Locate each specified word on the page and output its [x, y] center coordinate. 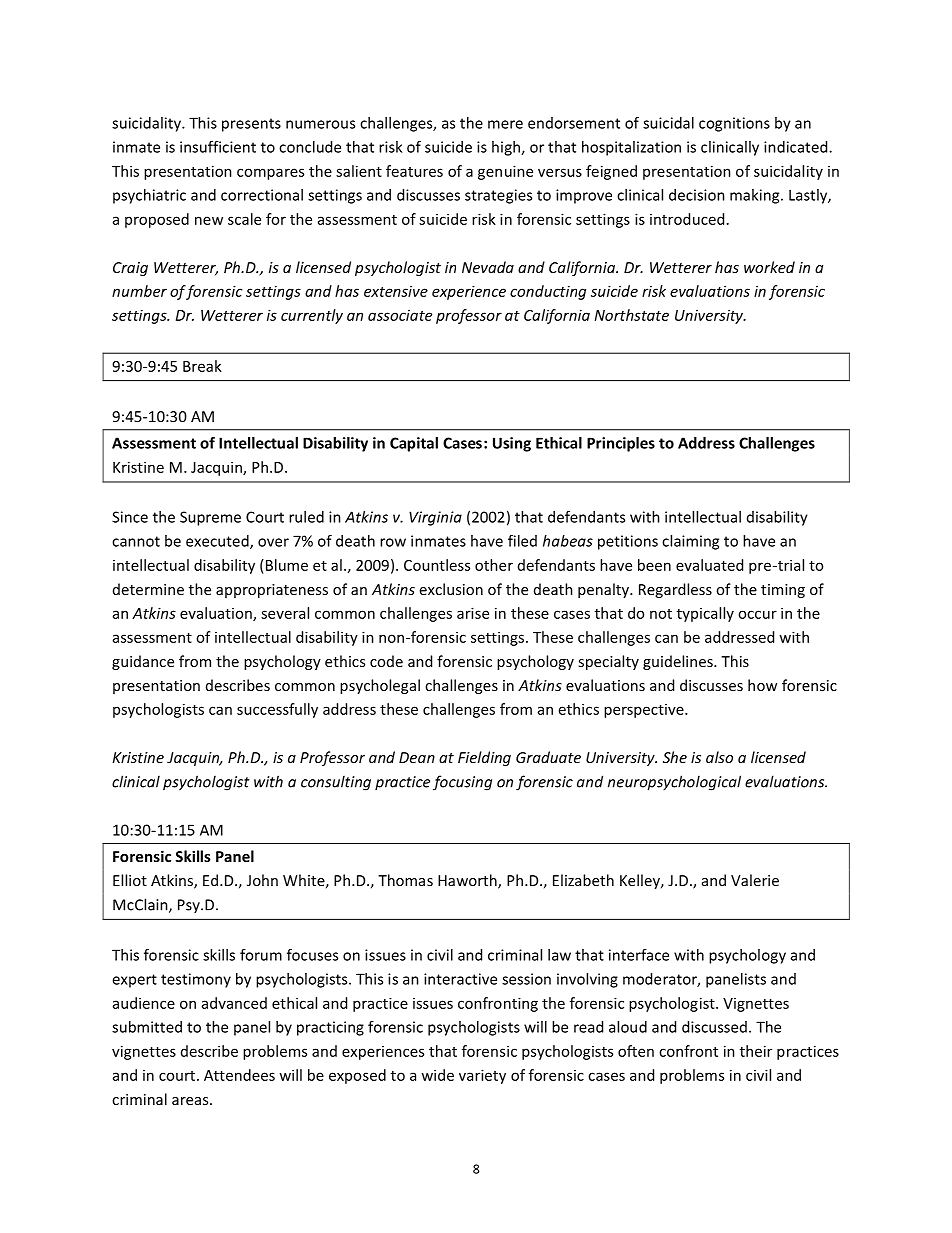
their [756, 1051]
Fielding [484, 758]
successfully [277, 710]
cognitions [734, 124]
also [719, 757]
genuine [505, 172]
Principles [621, 444]
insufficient [218, 147]
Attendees [239, 1075]
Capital [414, 444]
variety [482, 1076]
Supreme [210, 518]
